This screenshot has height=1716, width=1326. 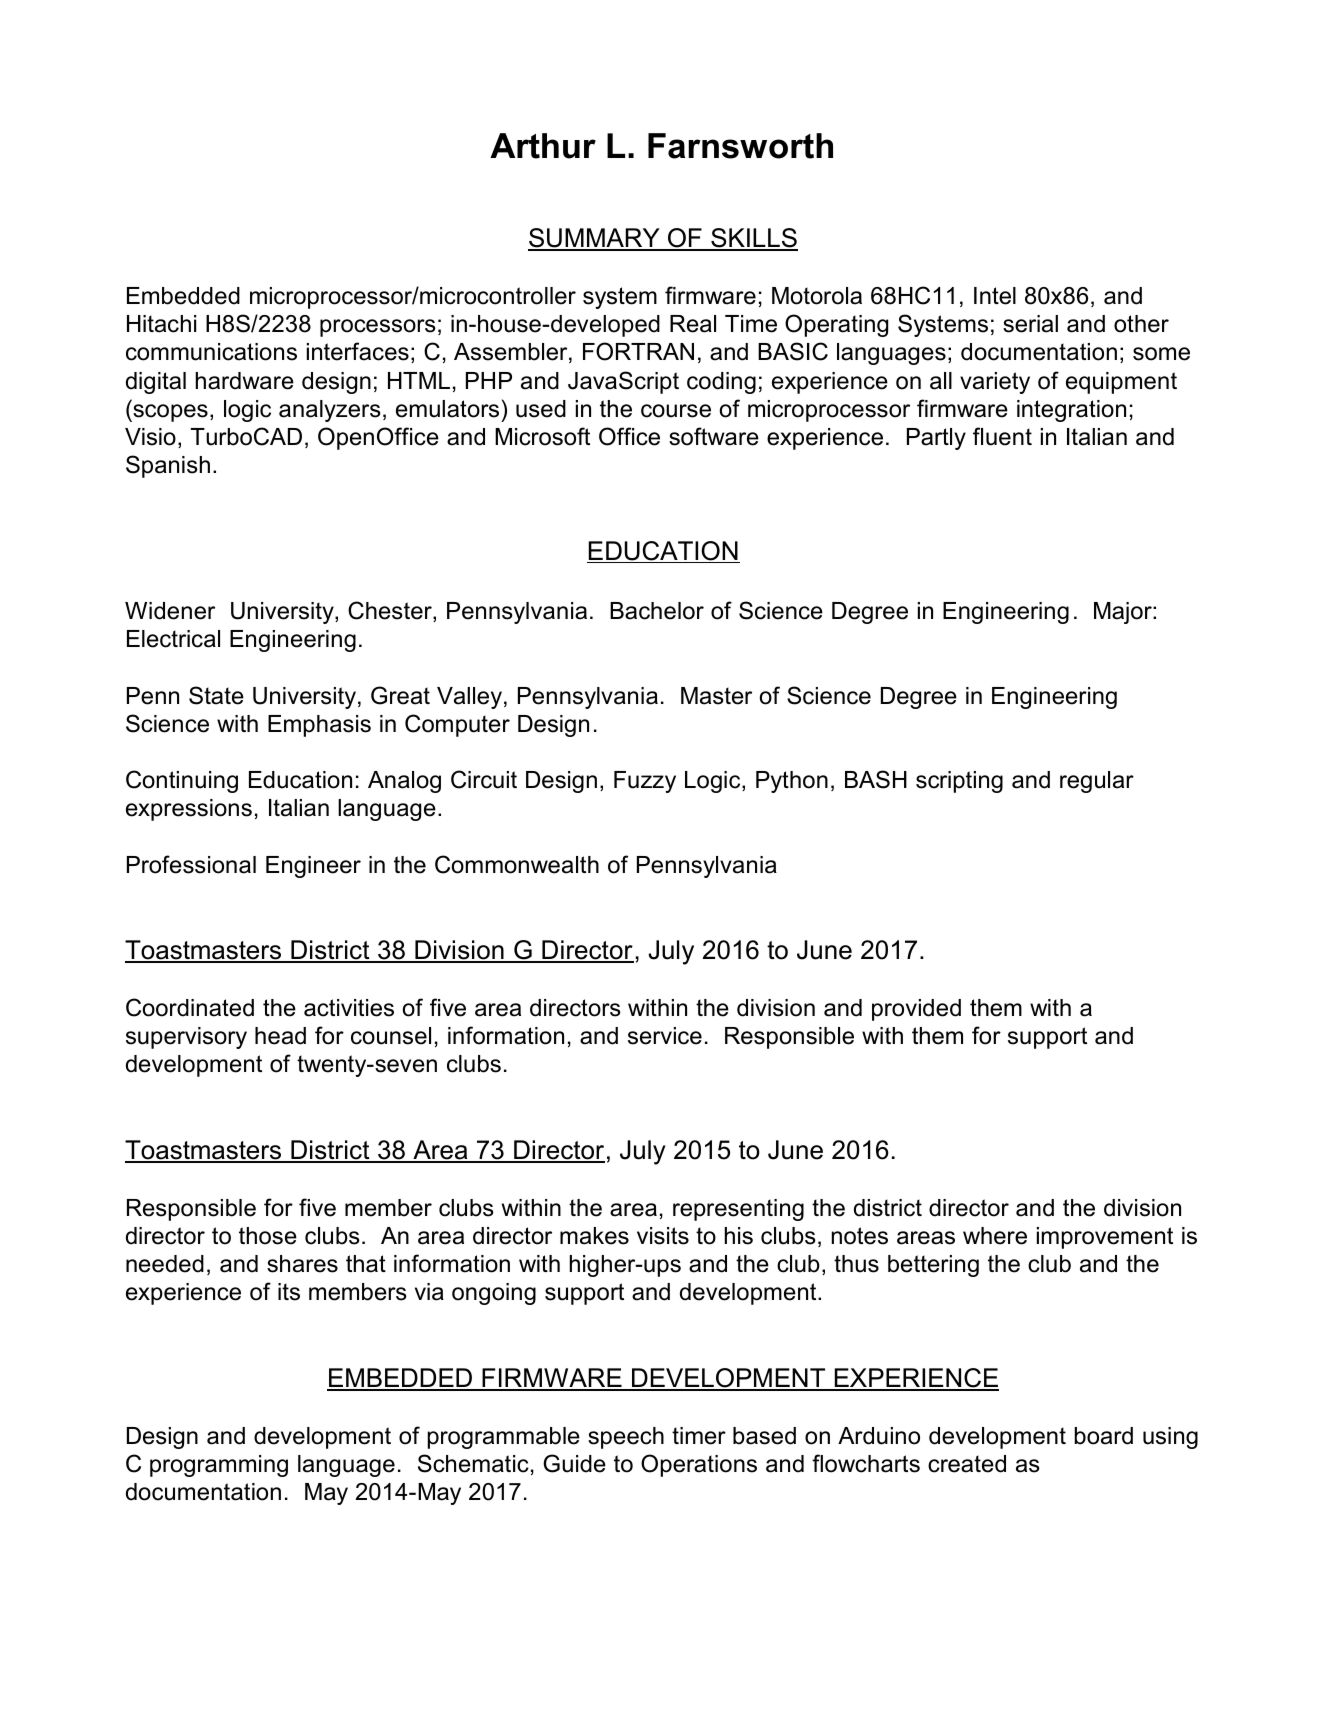 What do you see at coordinates (219, 1466) in the screenshot?
I see `programming` at bounding box center [219, 1466].
